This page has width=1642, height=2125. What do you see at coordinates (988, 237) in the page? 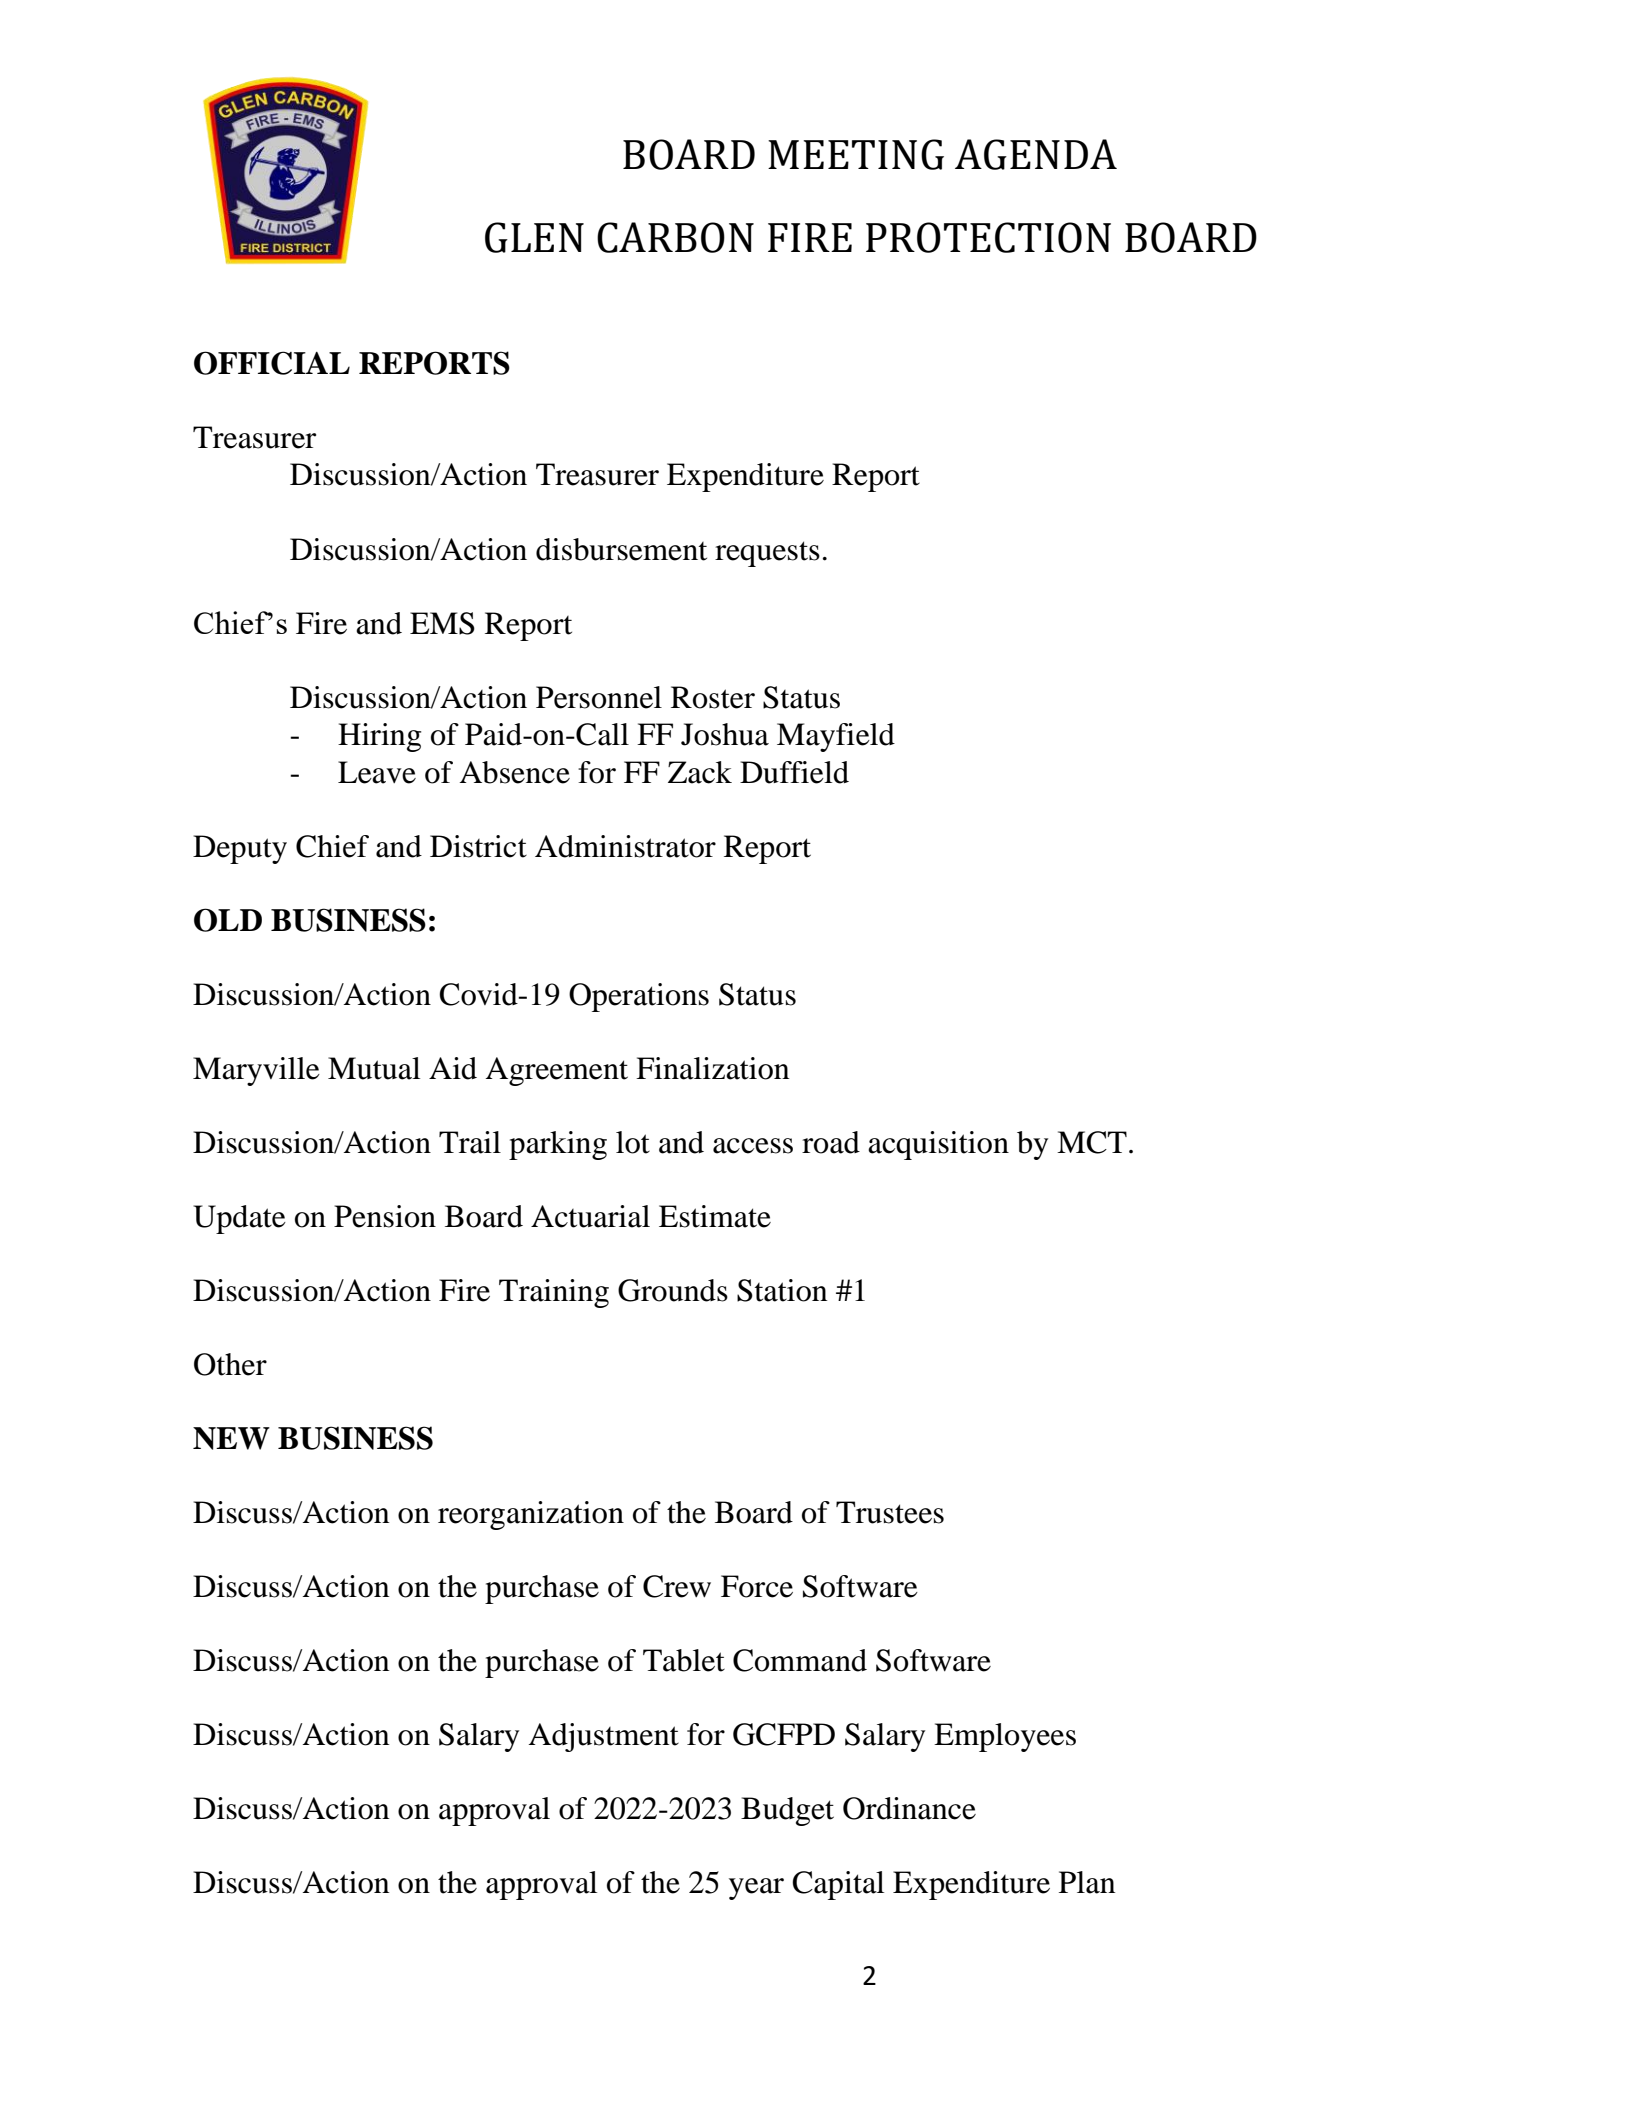
I see `PROTECTION` at bounding box center [988, 237].
